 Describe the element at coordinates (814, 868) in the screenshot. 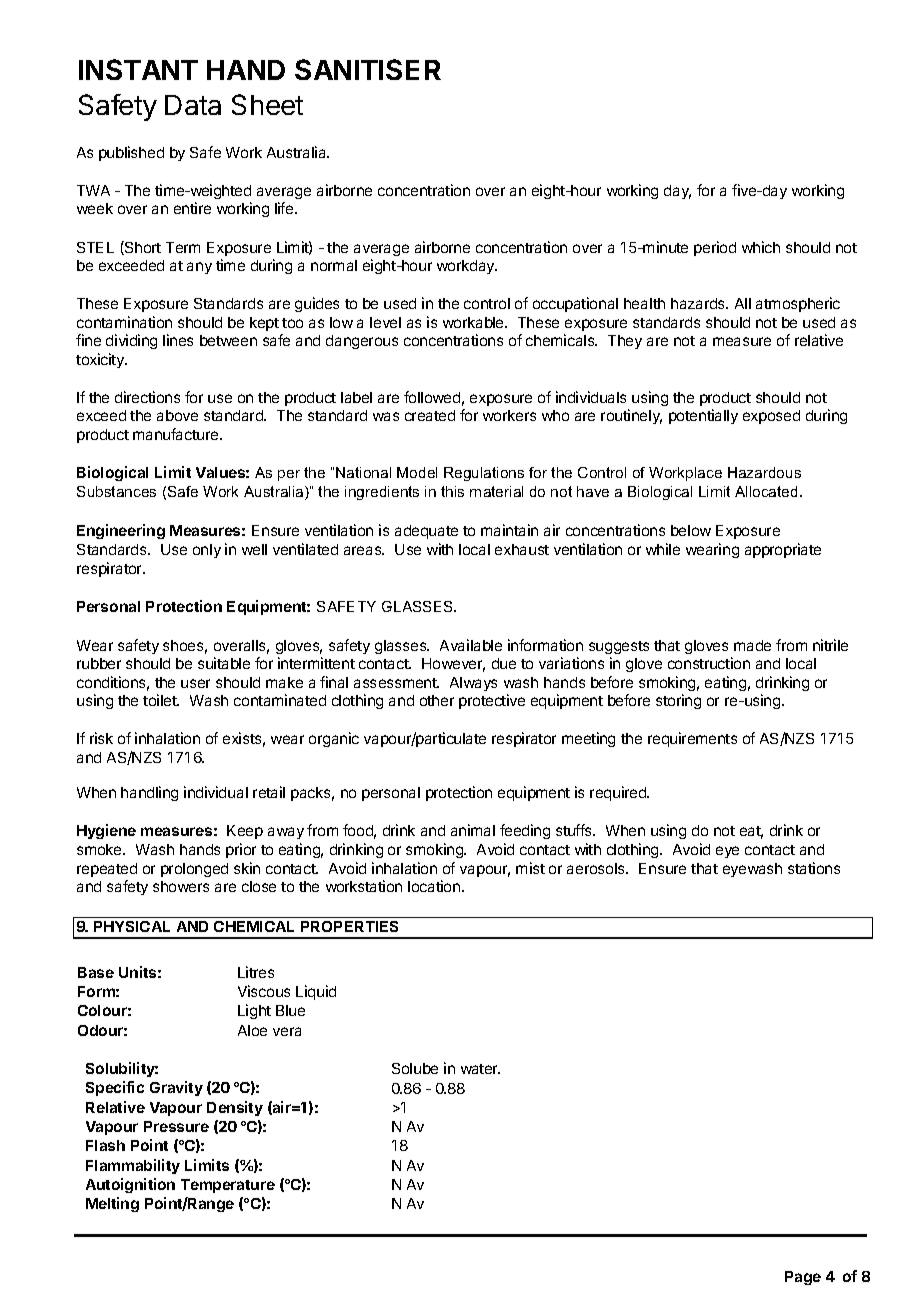

I see `stations` at that location.
